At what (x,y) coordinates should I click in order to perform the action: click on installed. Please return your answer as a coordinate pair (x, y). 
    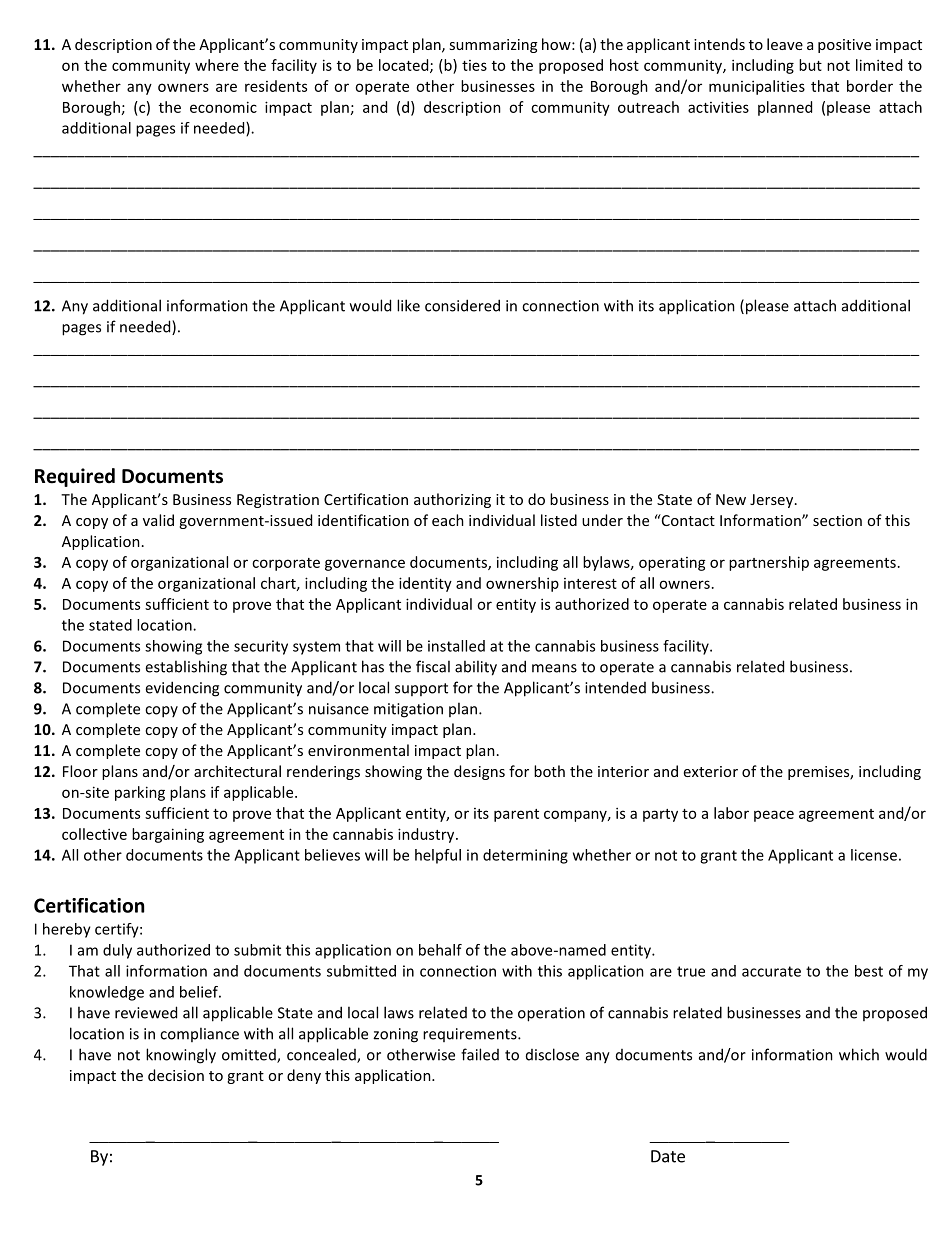
    Looking at the image, I should click on (456, 646).
